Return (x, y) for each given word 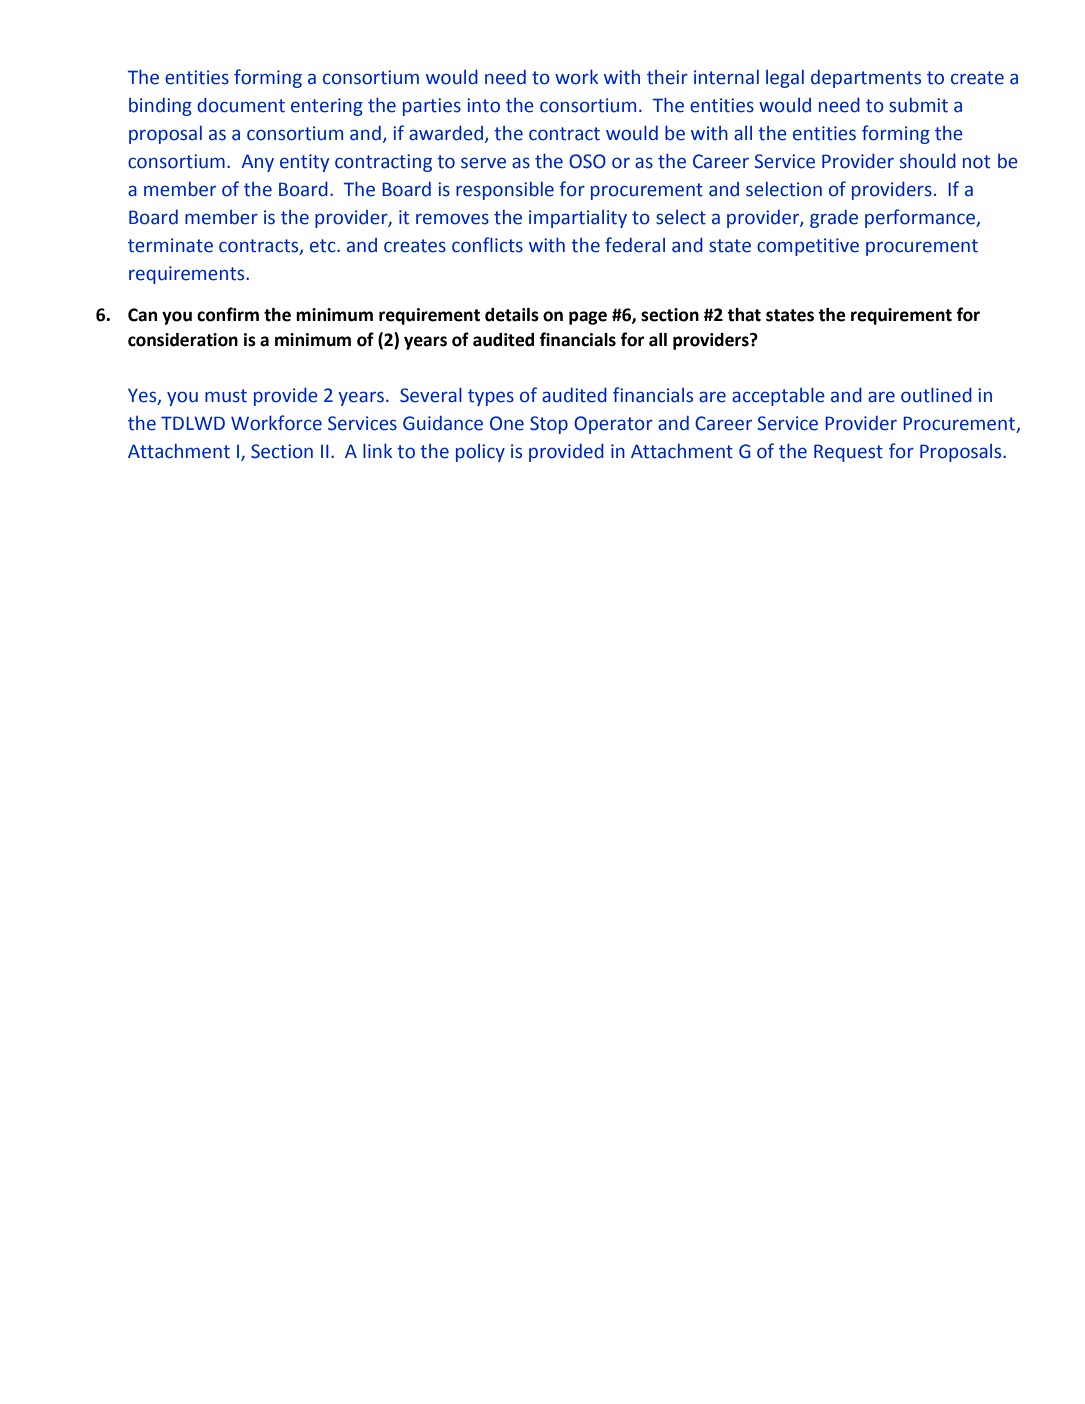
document (241, 105)
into (483, 105)
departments (866, 79)
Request (848, 453)
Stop (549, 425)
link (377, 450)
